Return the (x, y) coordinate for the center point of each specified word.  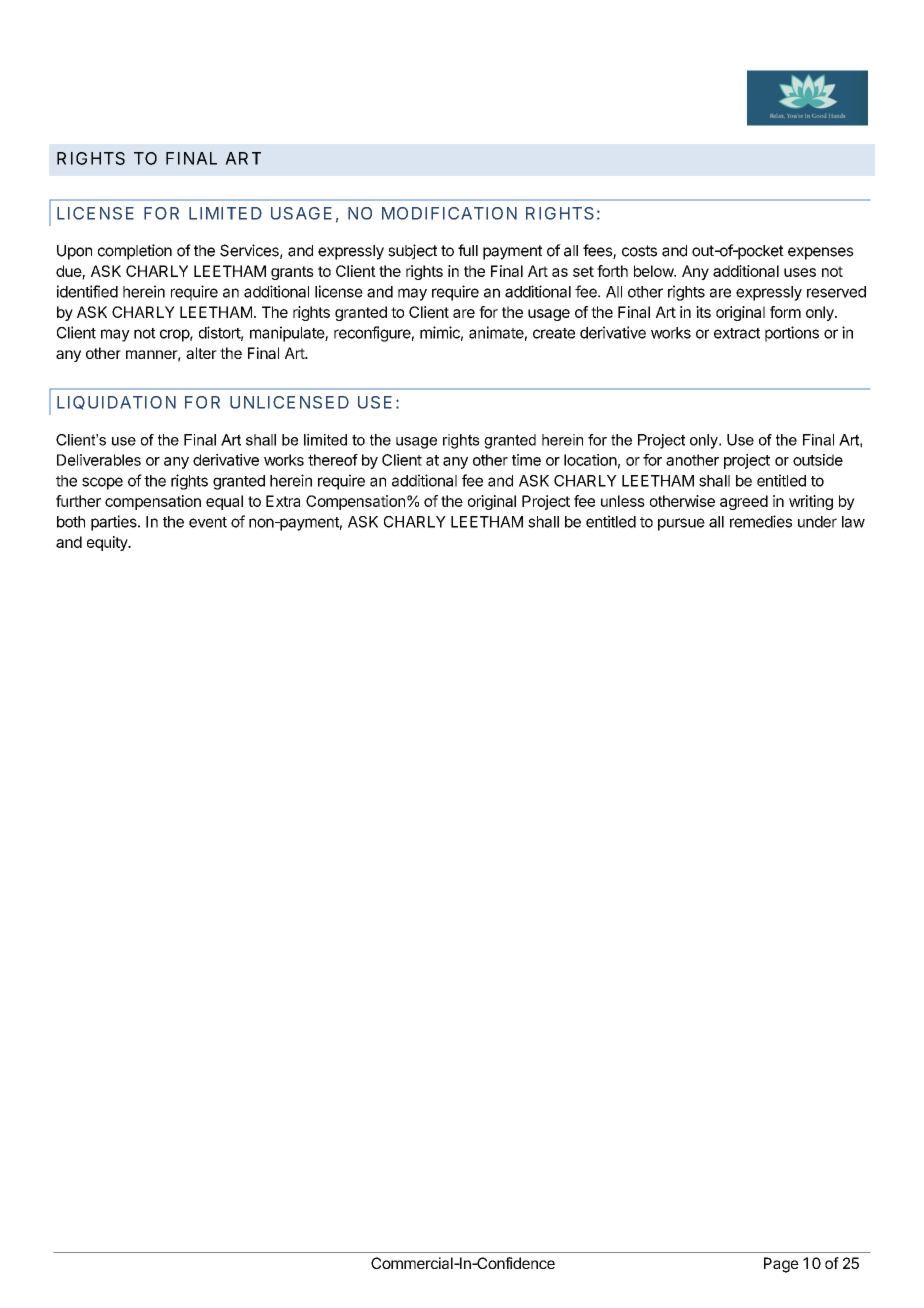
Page (781, 1265)
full (468, 250)
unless (623, 501)
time (526, 460)
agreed (744, 502)
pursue (681, 524)
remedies (761, 521)
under (817, 522)
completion (135, 252)
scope (102, 483)
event (208, 522)
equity (108, 543)
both (71, 522)
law (853, 522)
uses (800, 272)
